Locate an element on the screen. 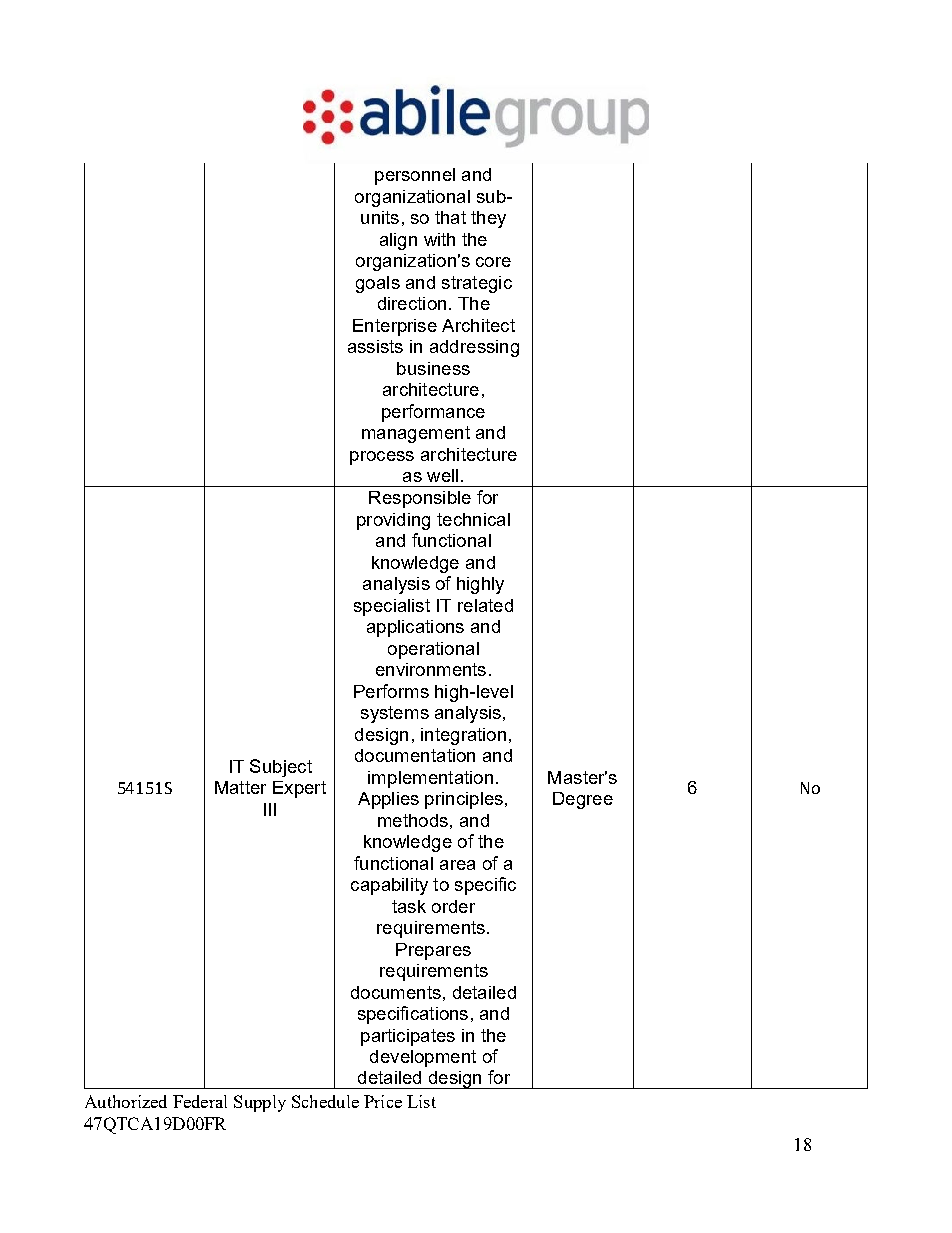 The image size is (952, 1233). assists is located at coordinates (375, 346).
